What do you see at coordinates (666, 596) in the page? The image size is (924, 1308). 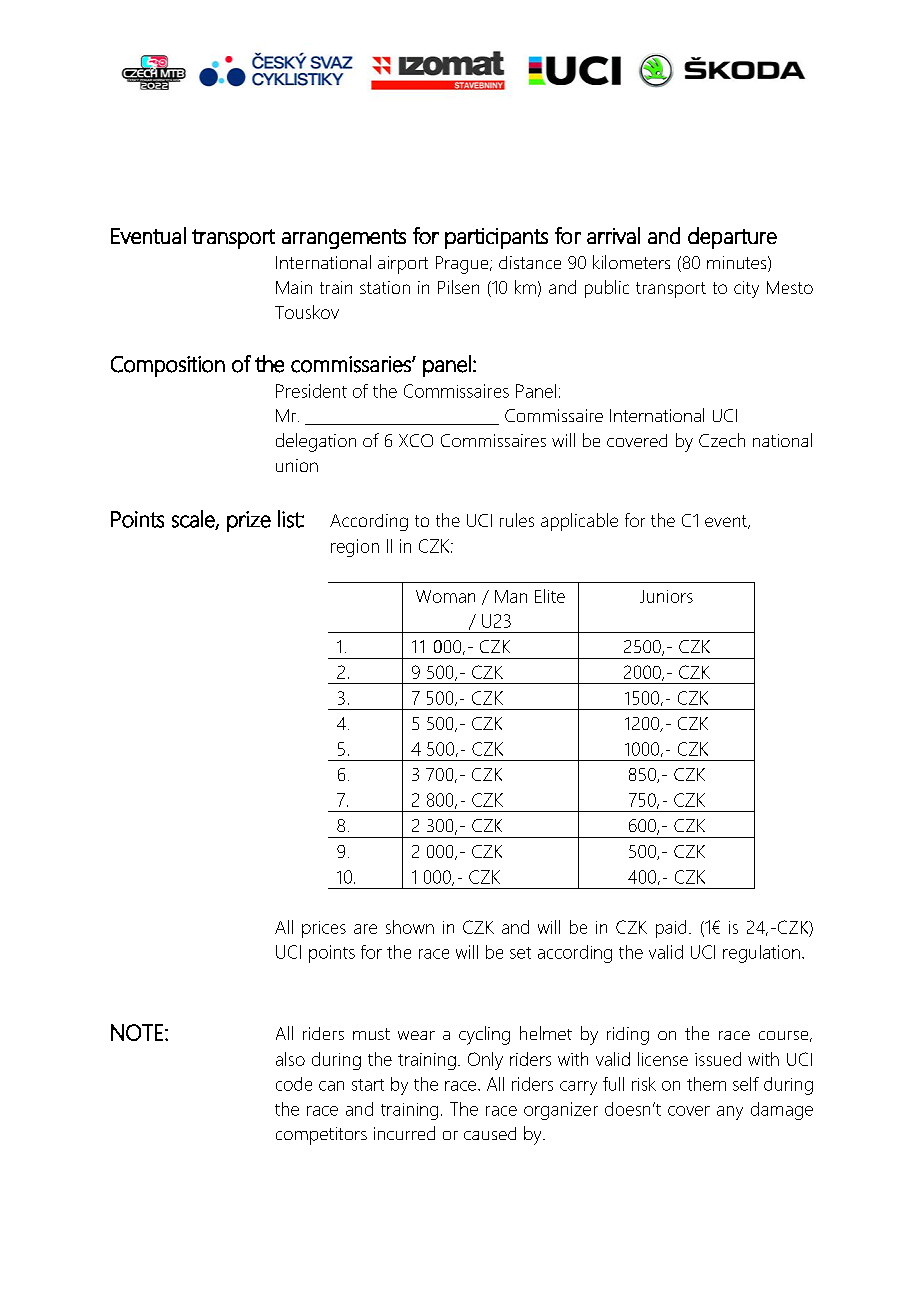 I see `Juniors` at bounding box center [666, 596].
